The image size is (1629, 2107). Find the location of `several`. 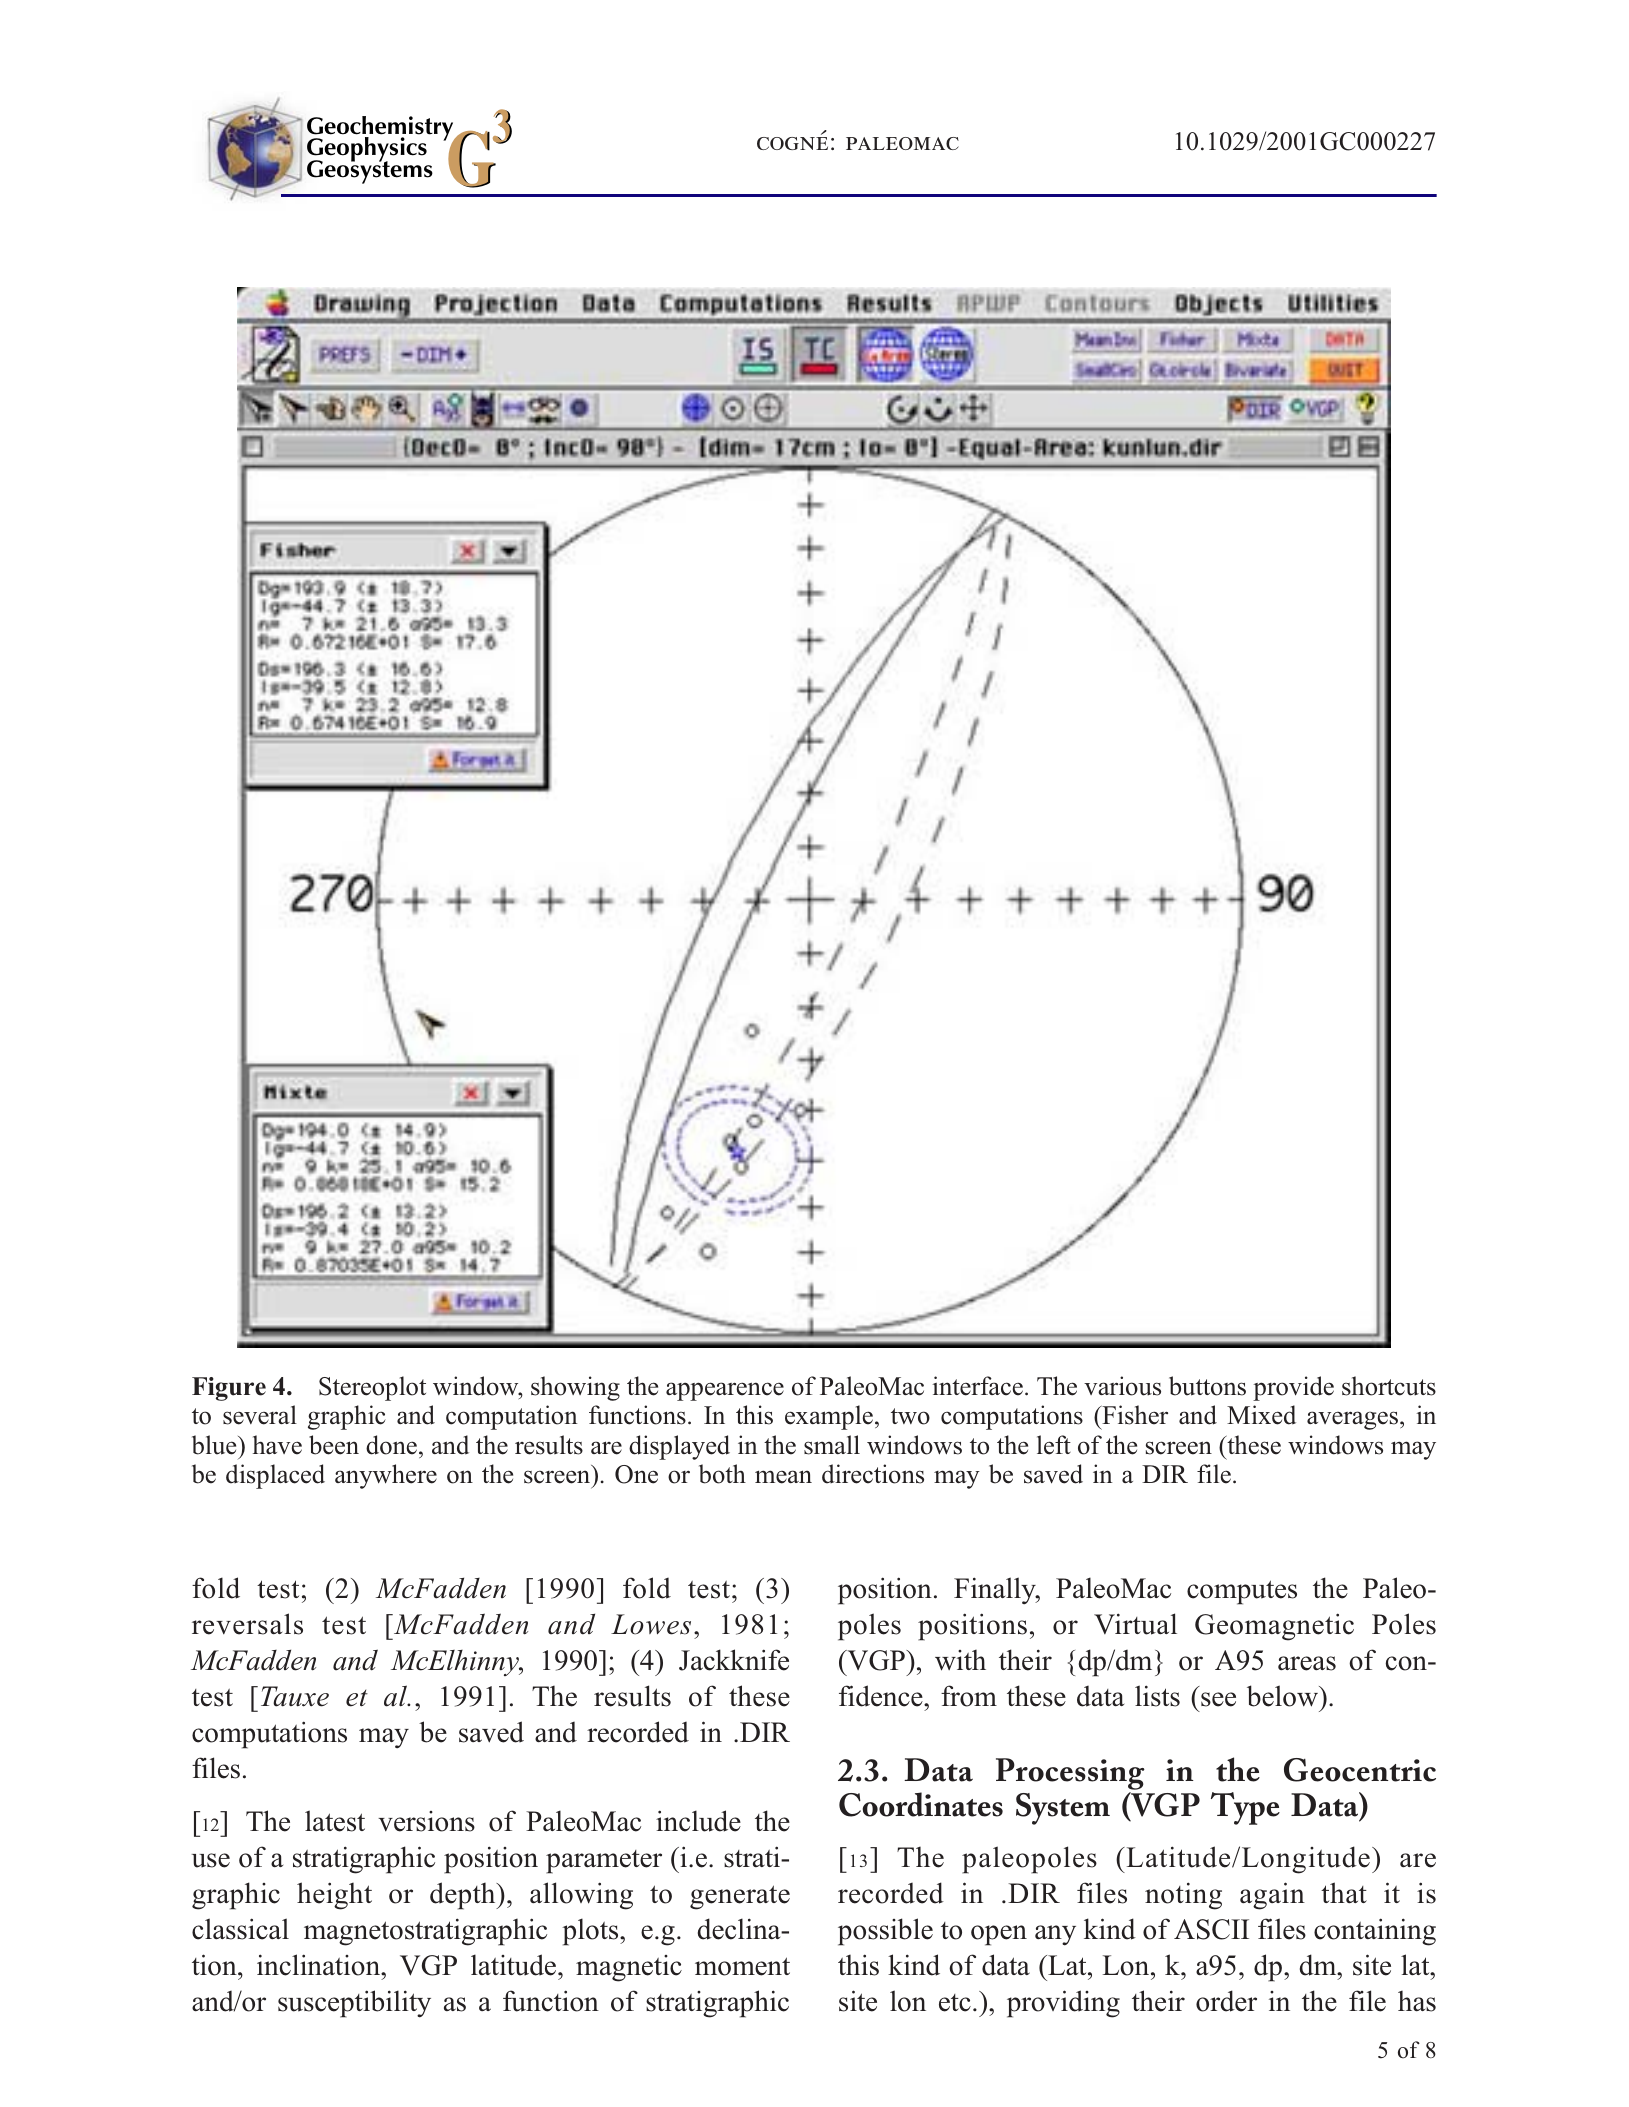

several is located at coordinates (260, 1415).
